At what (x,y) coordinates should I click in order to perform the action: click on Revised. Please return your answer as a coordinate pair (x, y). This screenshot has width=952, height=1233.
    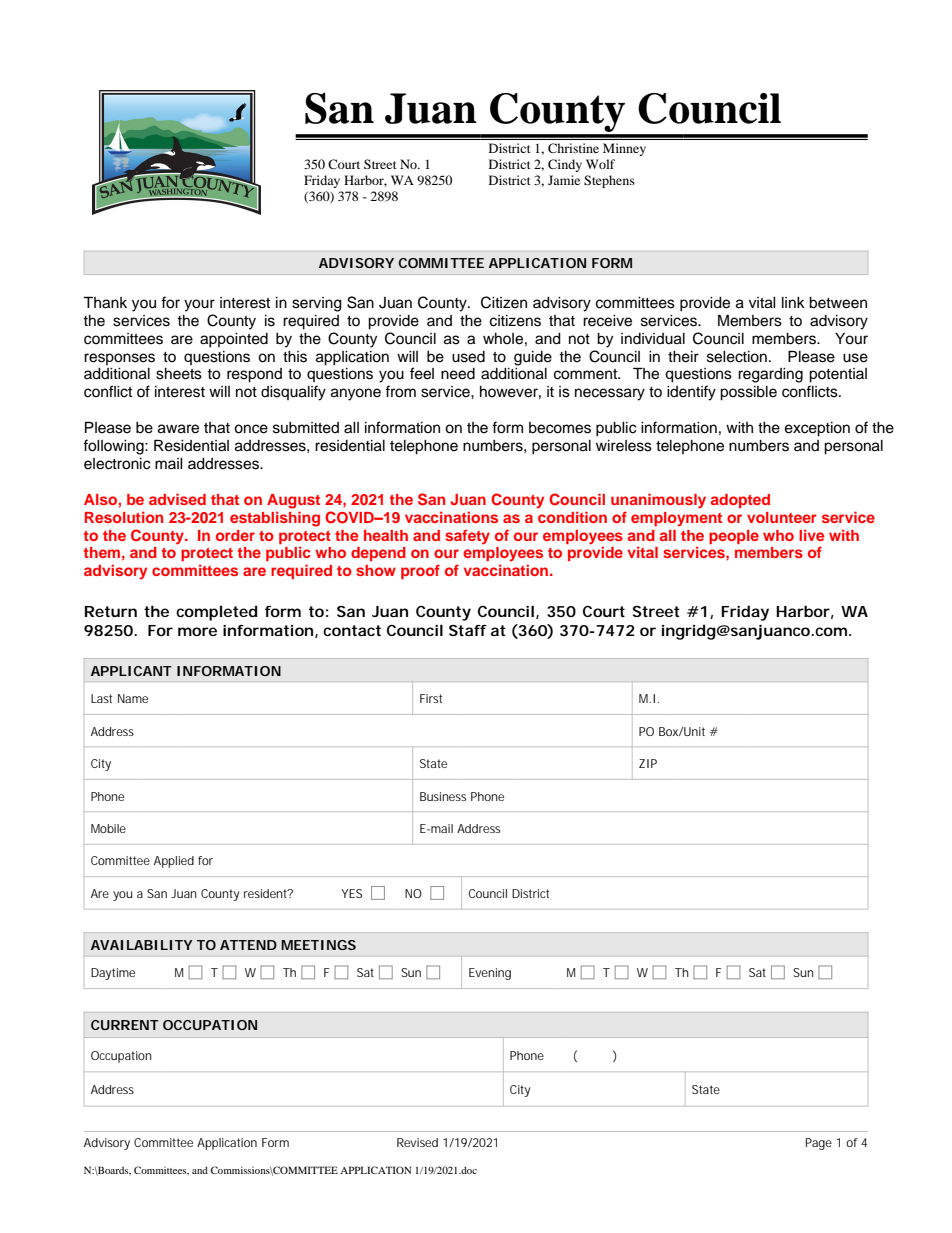
    Looking at the image, I should click on (417, 1142).
